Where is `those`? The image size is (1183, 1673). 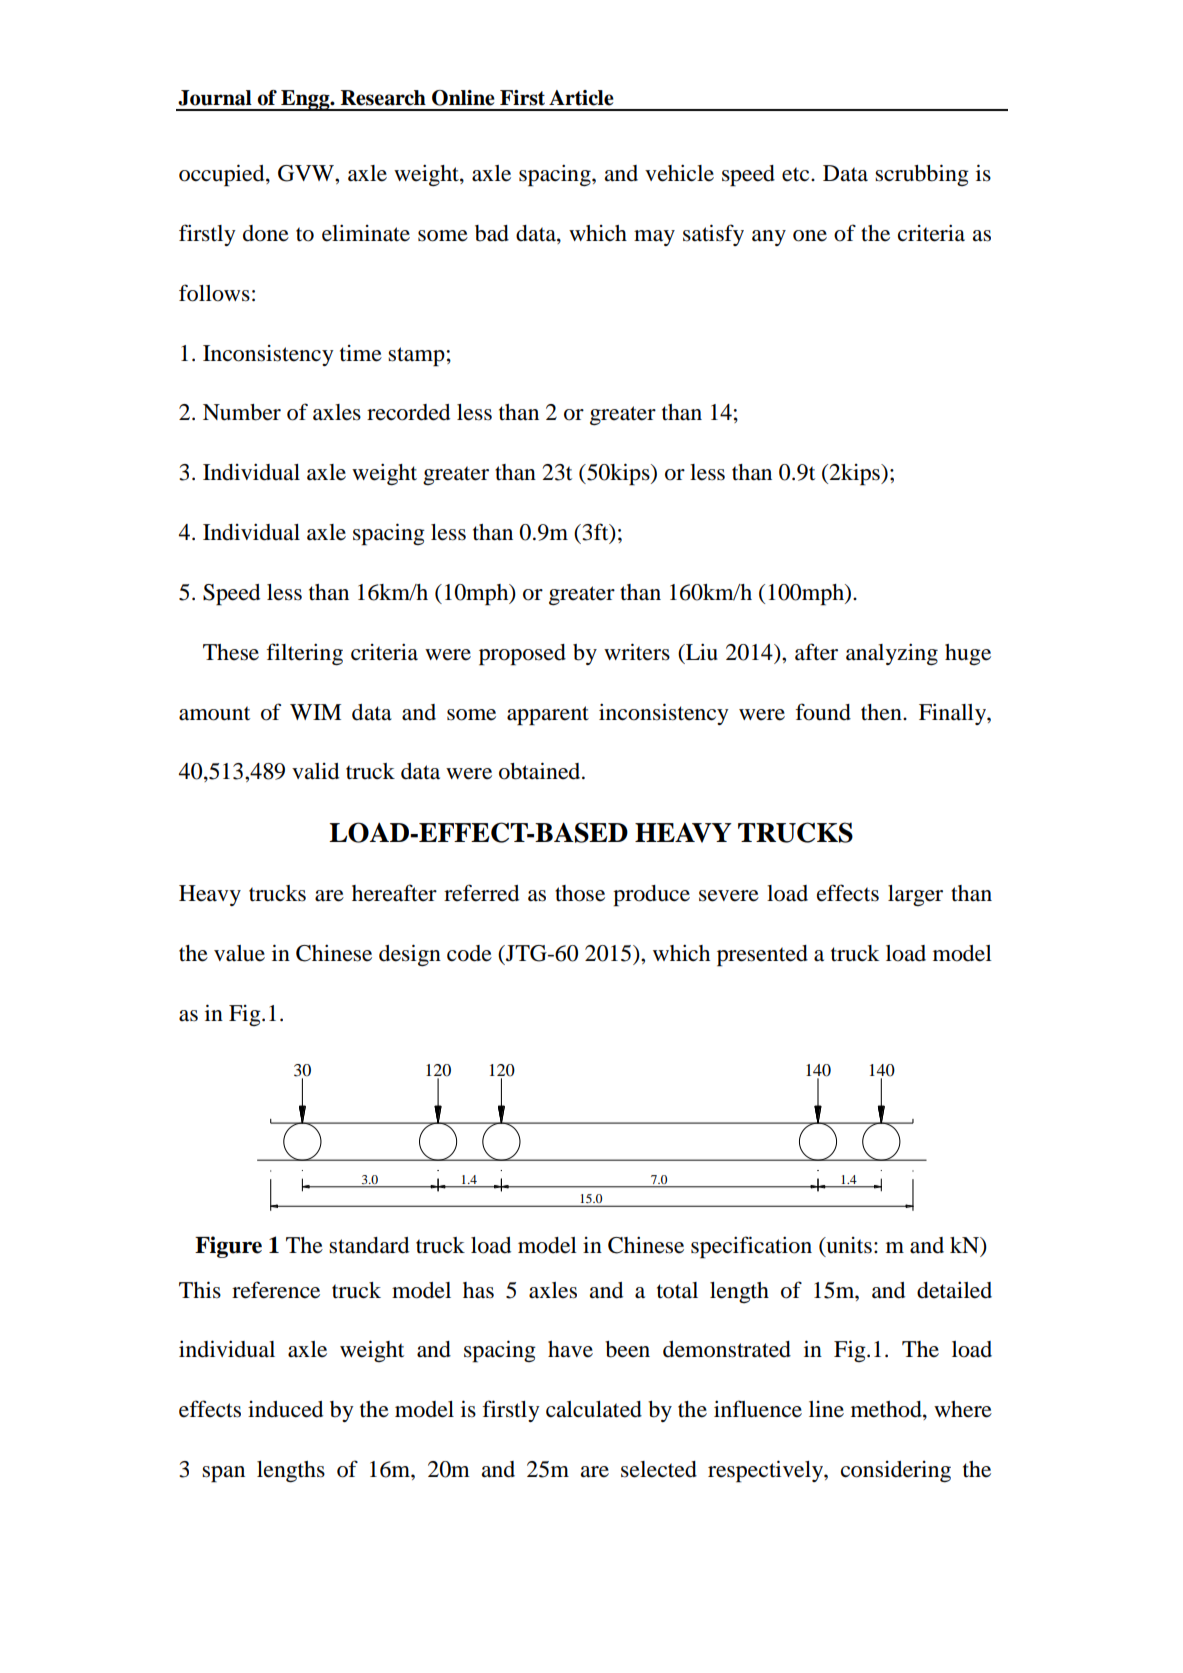 those is located at coordinates (580, 893).
